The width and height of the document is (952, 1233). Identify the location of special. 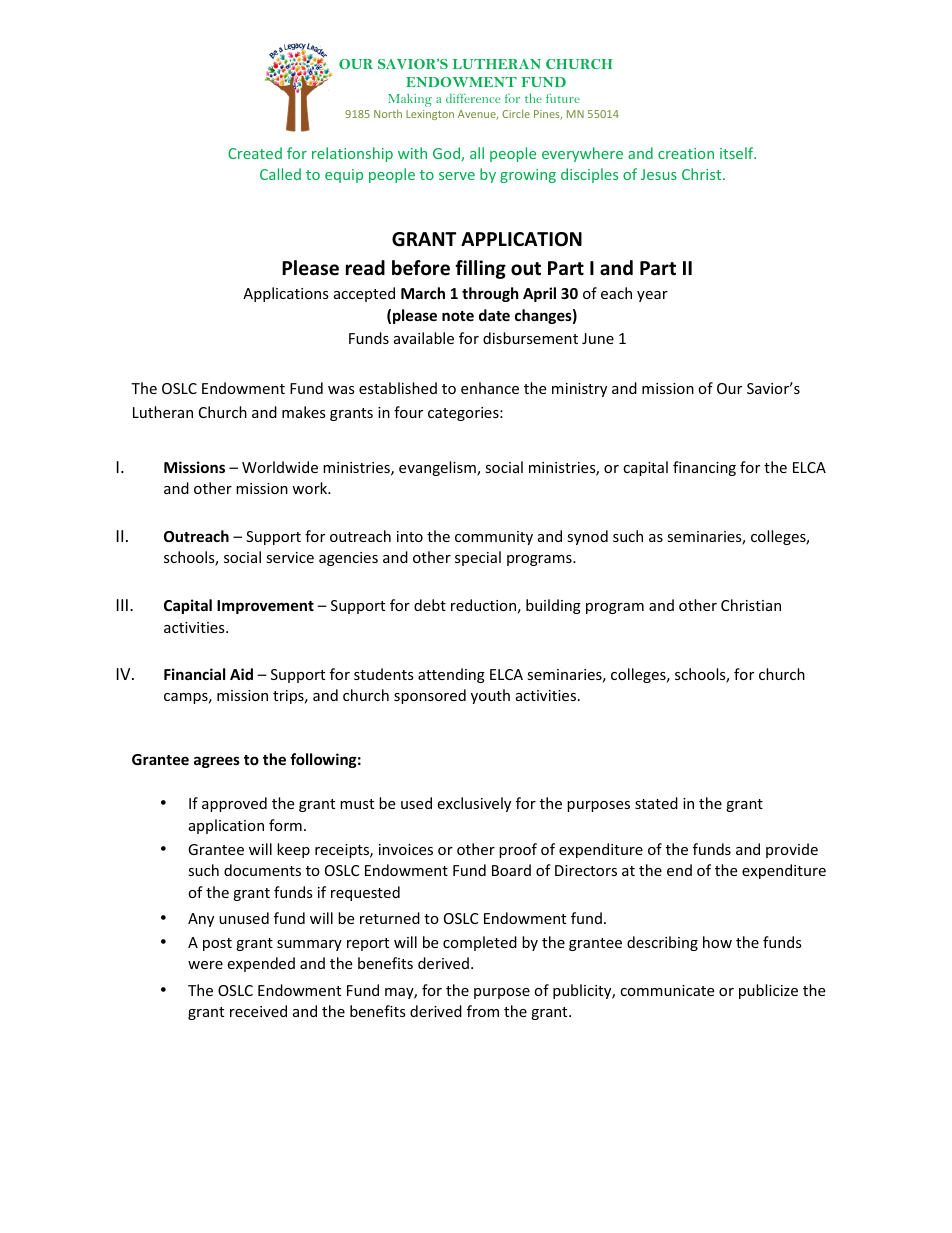
(478, 558).
